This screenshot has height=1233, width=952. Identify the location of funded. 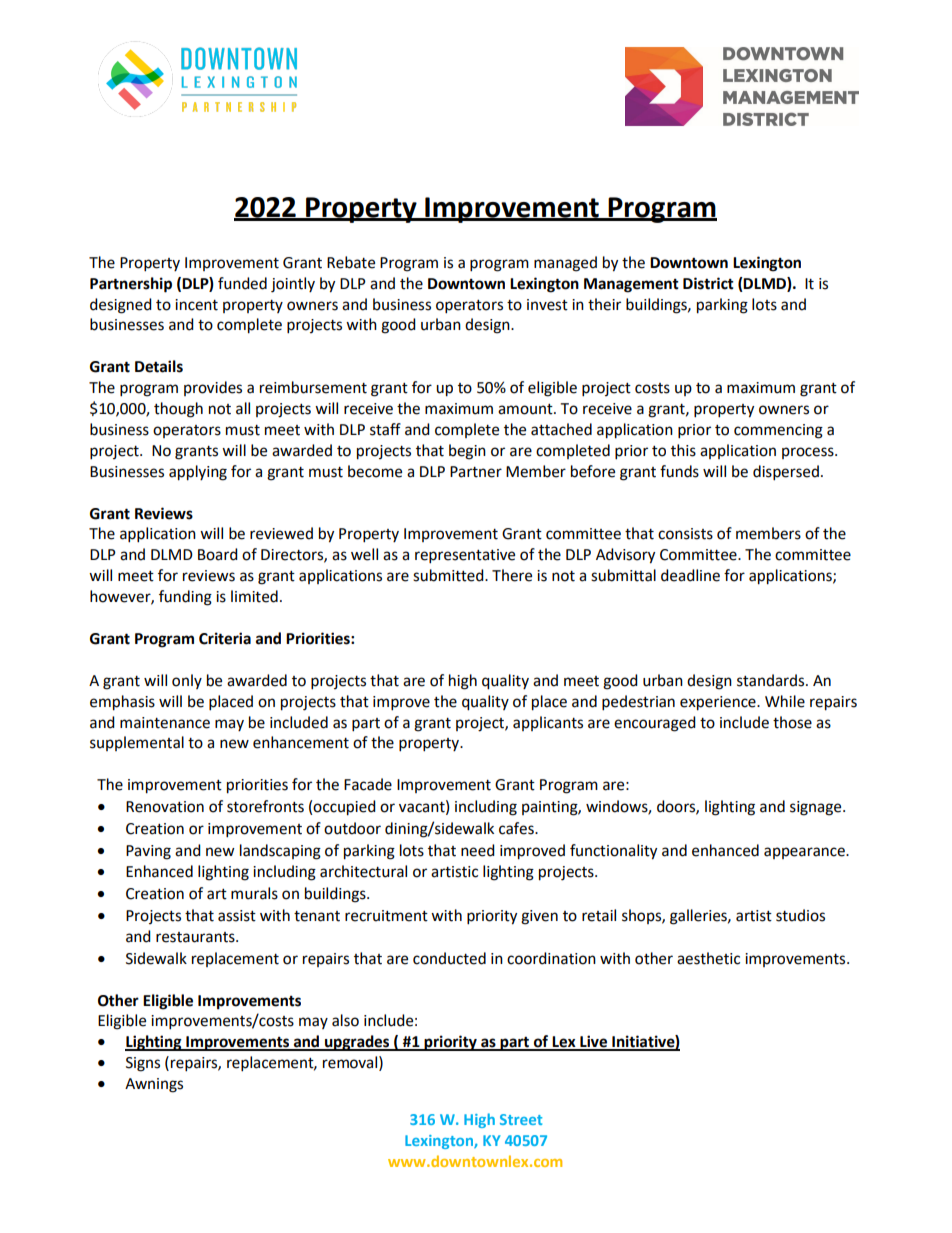
(242, 283).
